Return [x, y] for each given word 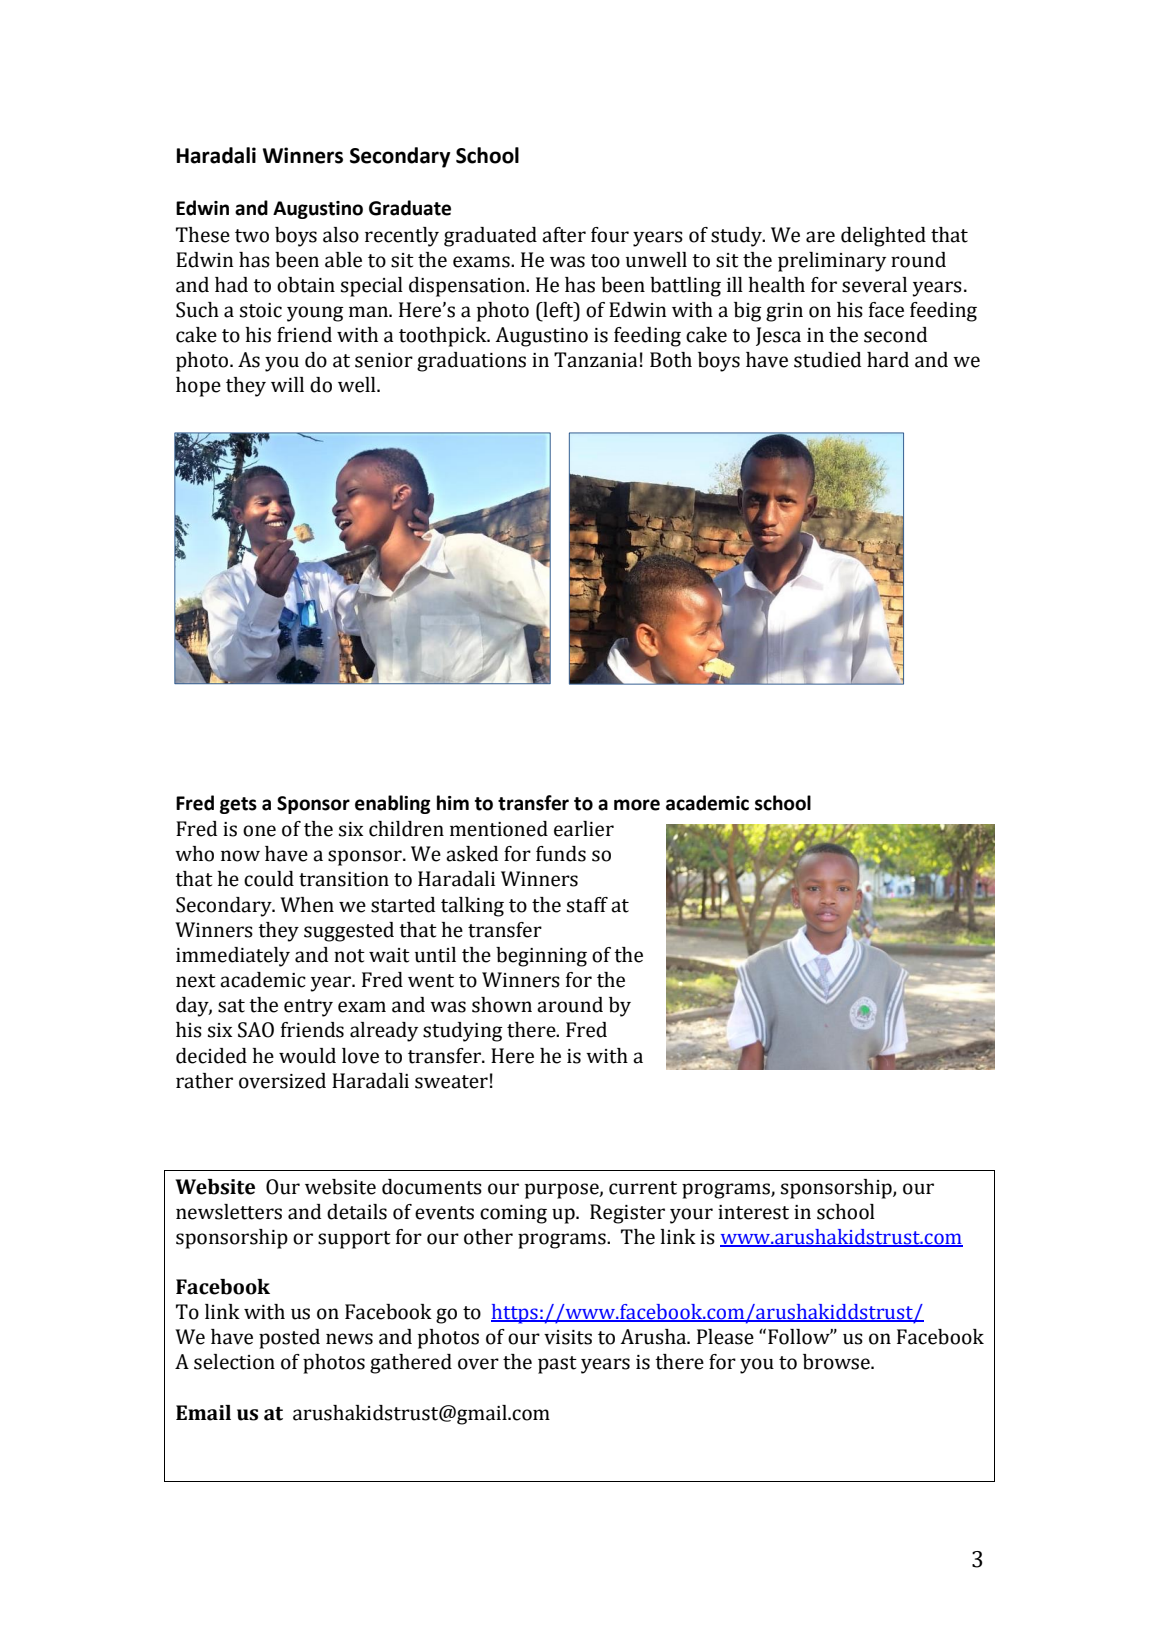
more [637, 805]
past [557, 1365]
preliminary [832, 262]
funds [561, 854]
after [564, 235]
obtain [306, 285]
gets [238, 805]
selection [234, 1362]
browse [837, 1362]
